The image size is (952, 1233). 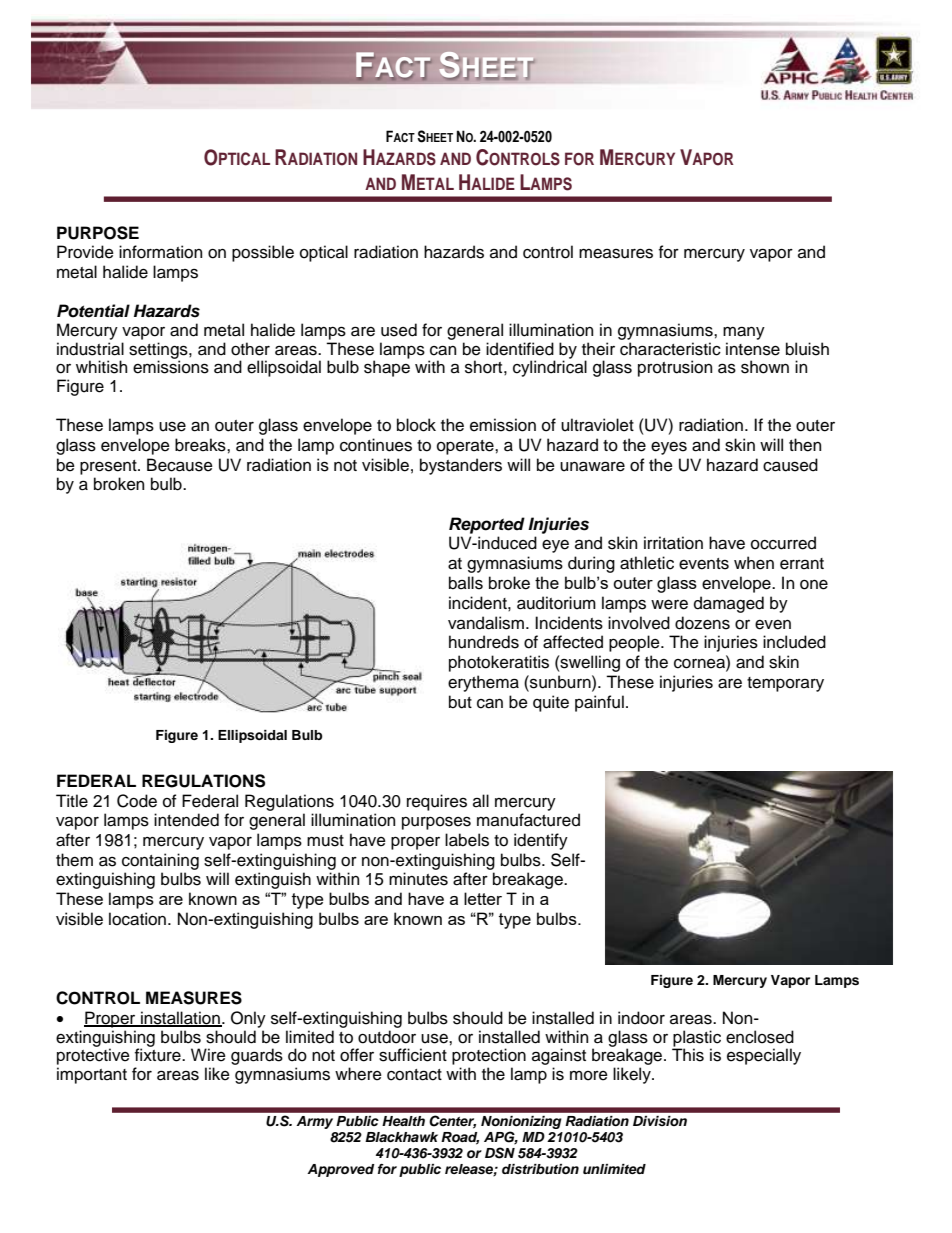 I want to click on identified, so click(x=520, y=349).
